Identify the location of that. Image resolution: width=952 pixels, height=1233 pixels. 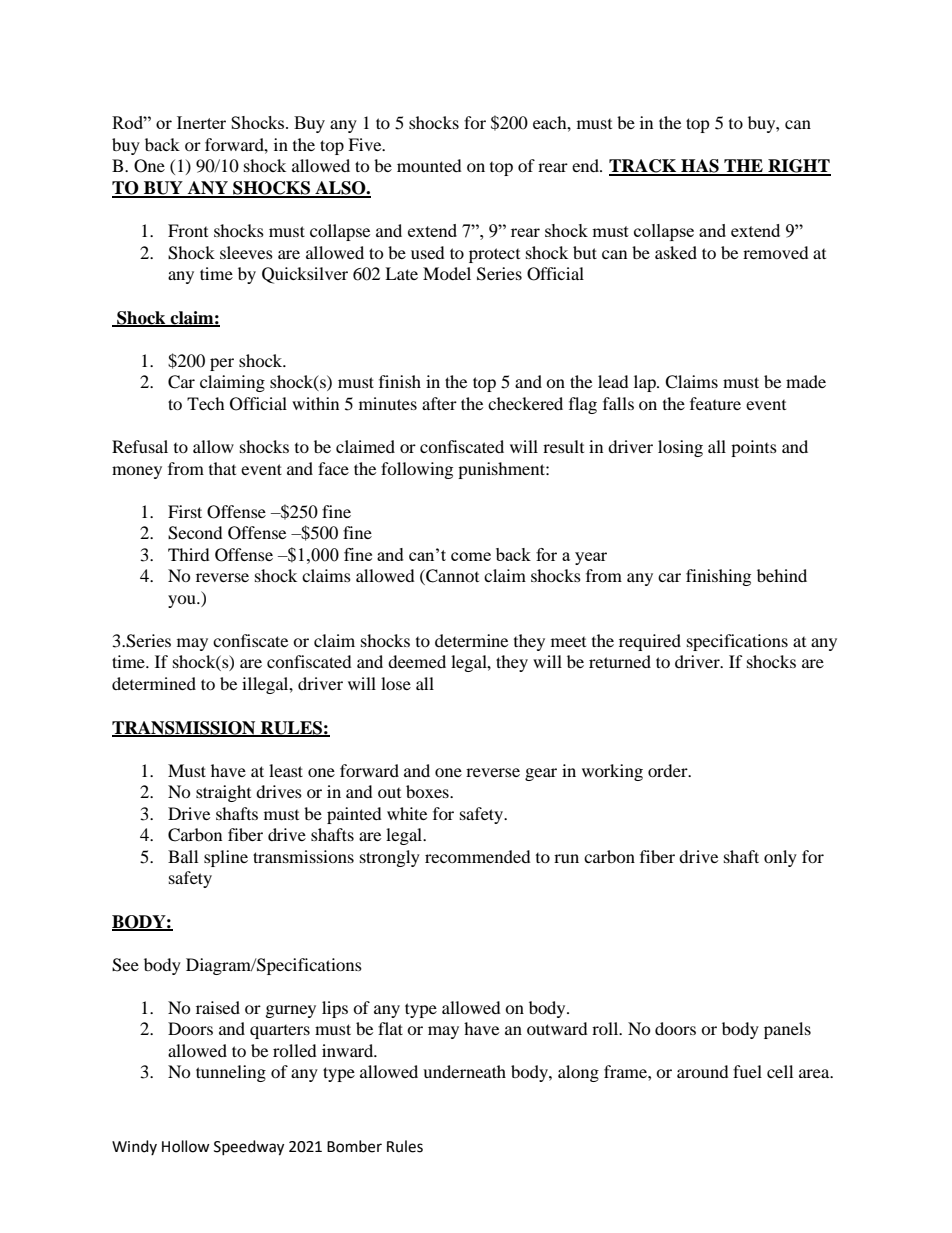
(222, 468).
